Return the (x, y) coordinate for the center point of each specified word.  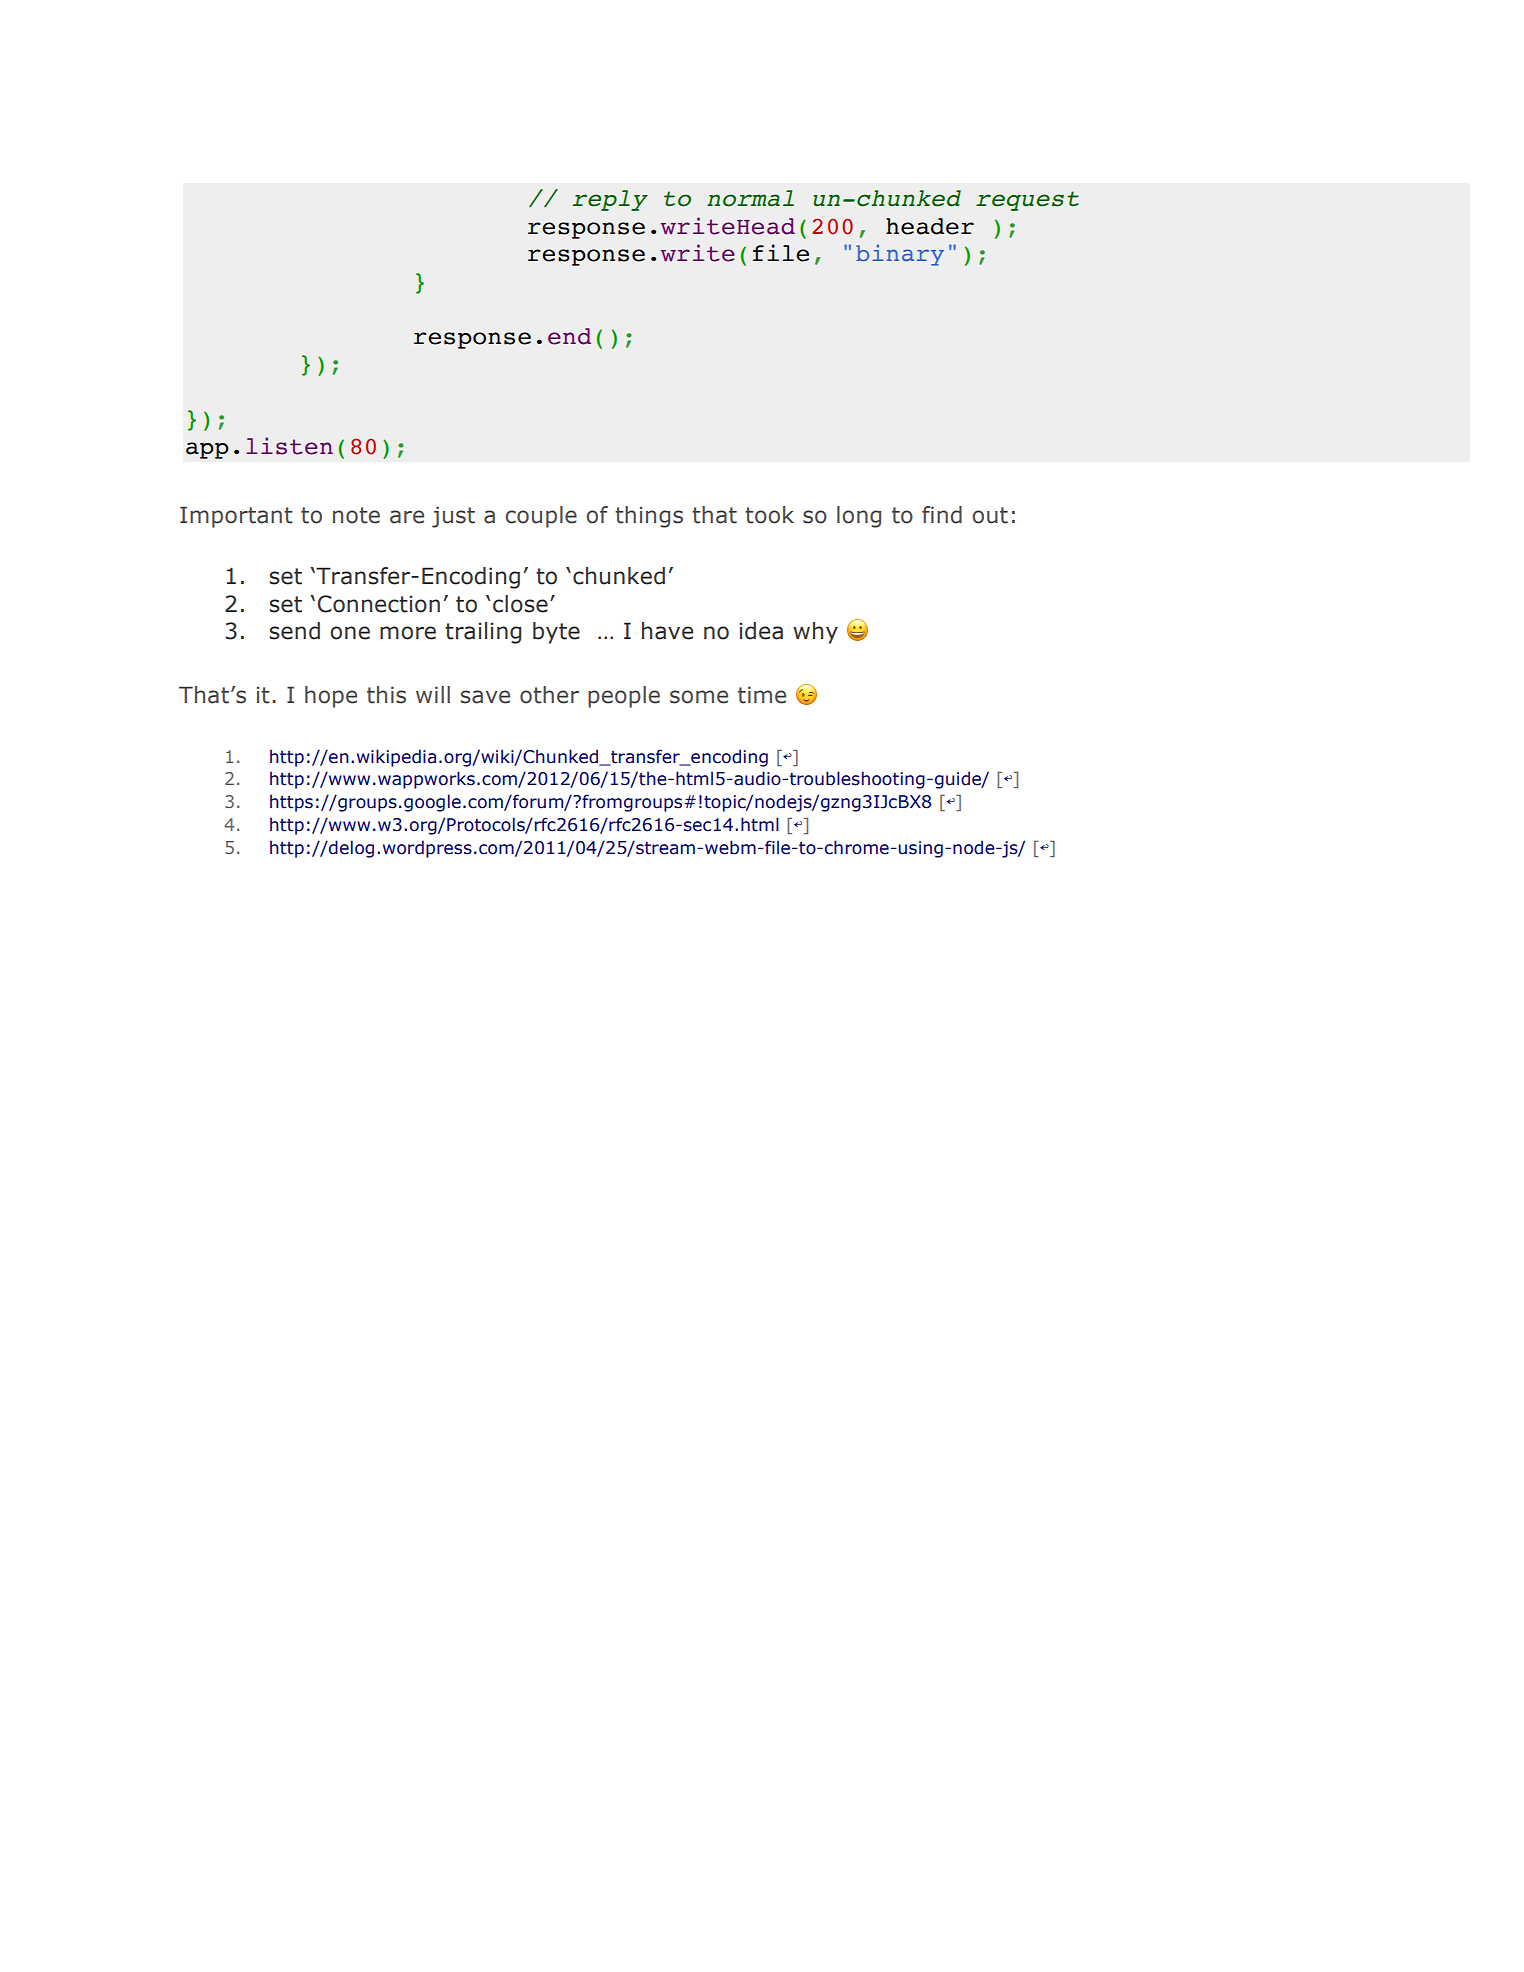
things (649, 517)
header (930, 226)
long (859, 517)
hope (331, 697)
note (356, 515)
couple (541, 517)
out (990, 515)
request (1027, 201)
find (942, 515)
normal (750, 198)
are (407, 517)
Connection (379, 604)
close (520, 604)
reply (610, 200)
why (815, 633)
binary (900, 255)
